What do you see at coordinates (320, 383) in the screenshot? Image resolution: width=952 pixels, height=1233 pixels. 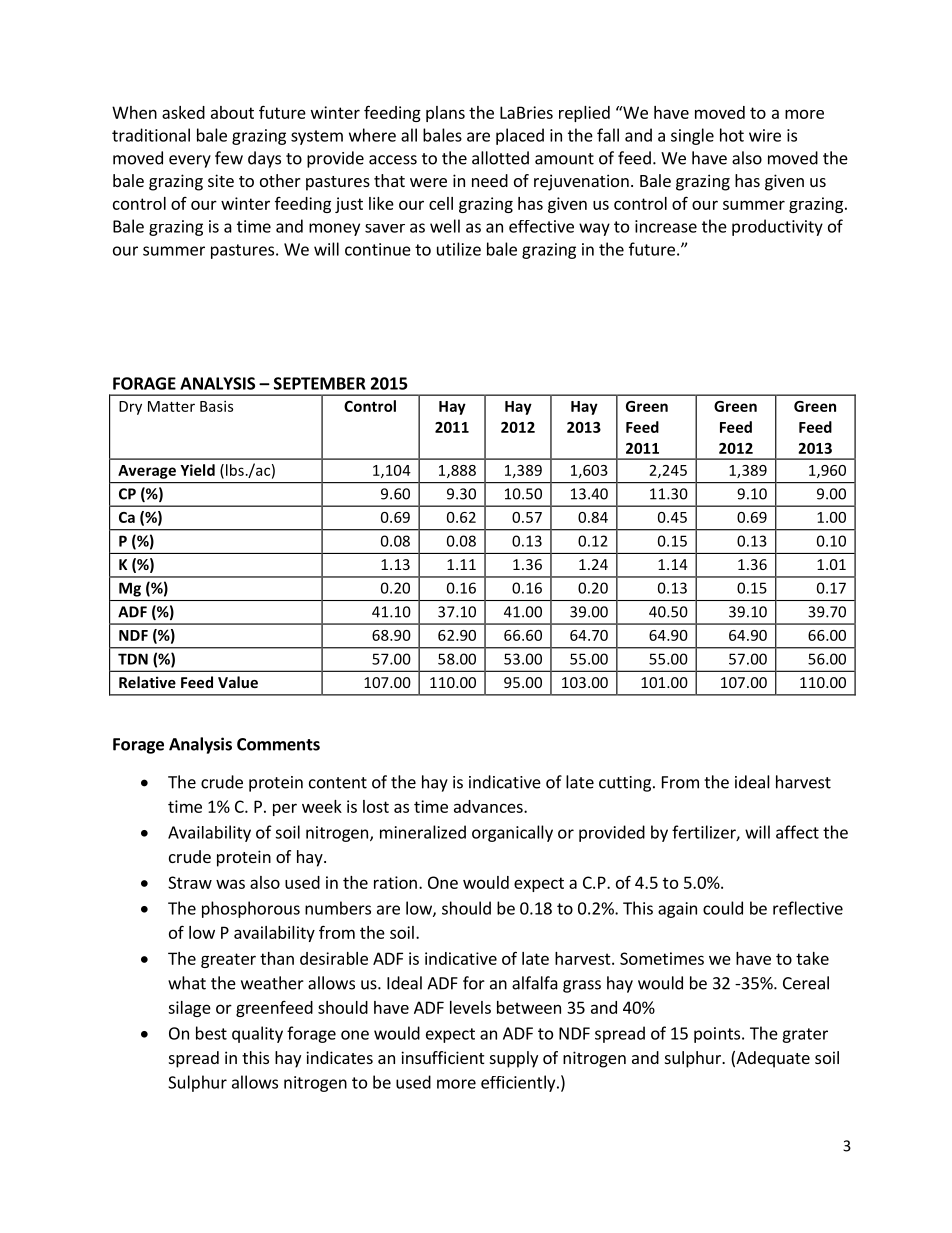 I see `SEPTEMBER` at bounding box center [320, 383].
